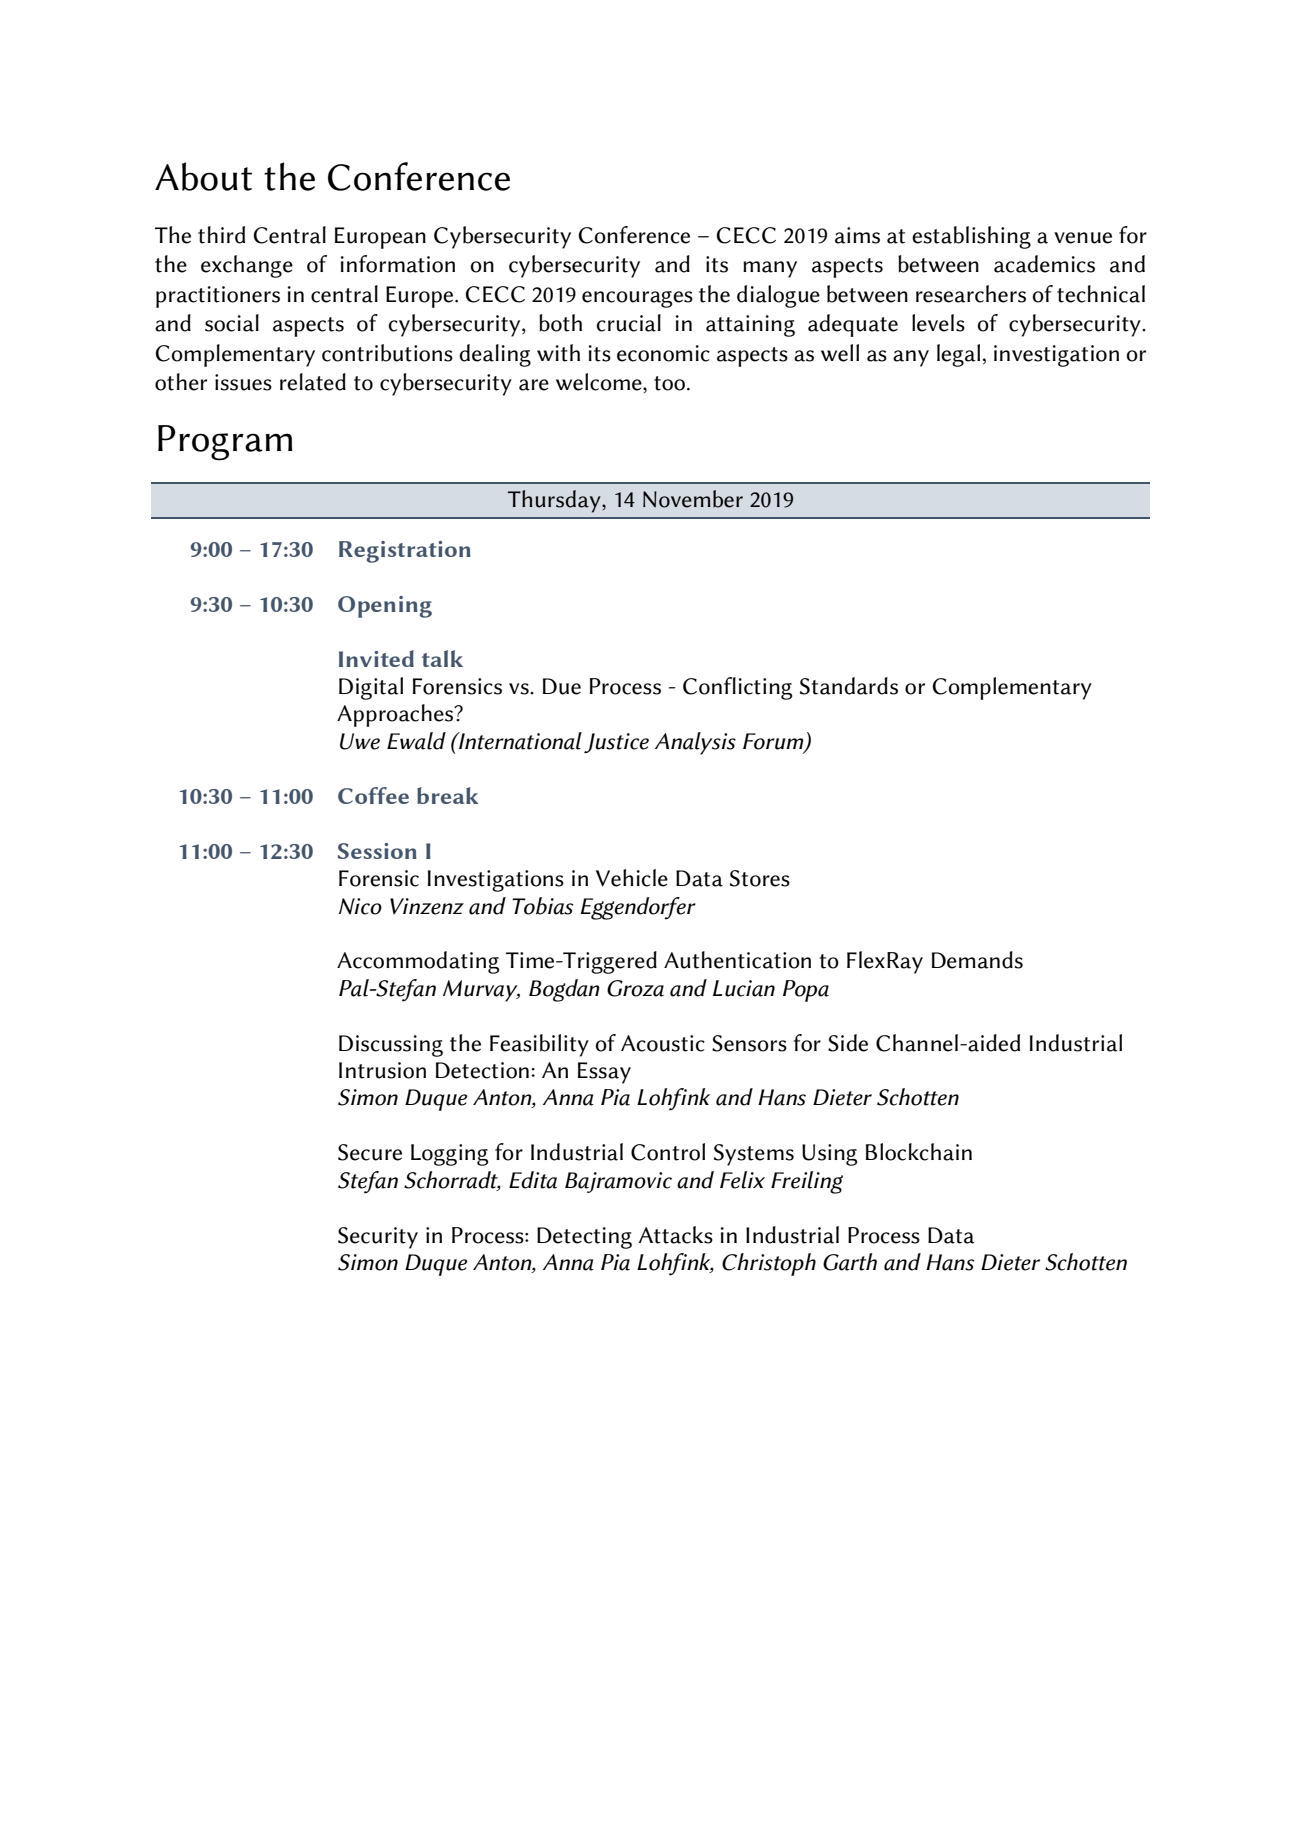  I want to click on third, so click(221, 235).
